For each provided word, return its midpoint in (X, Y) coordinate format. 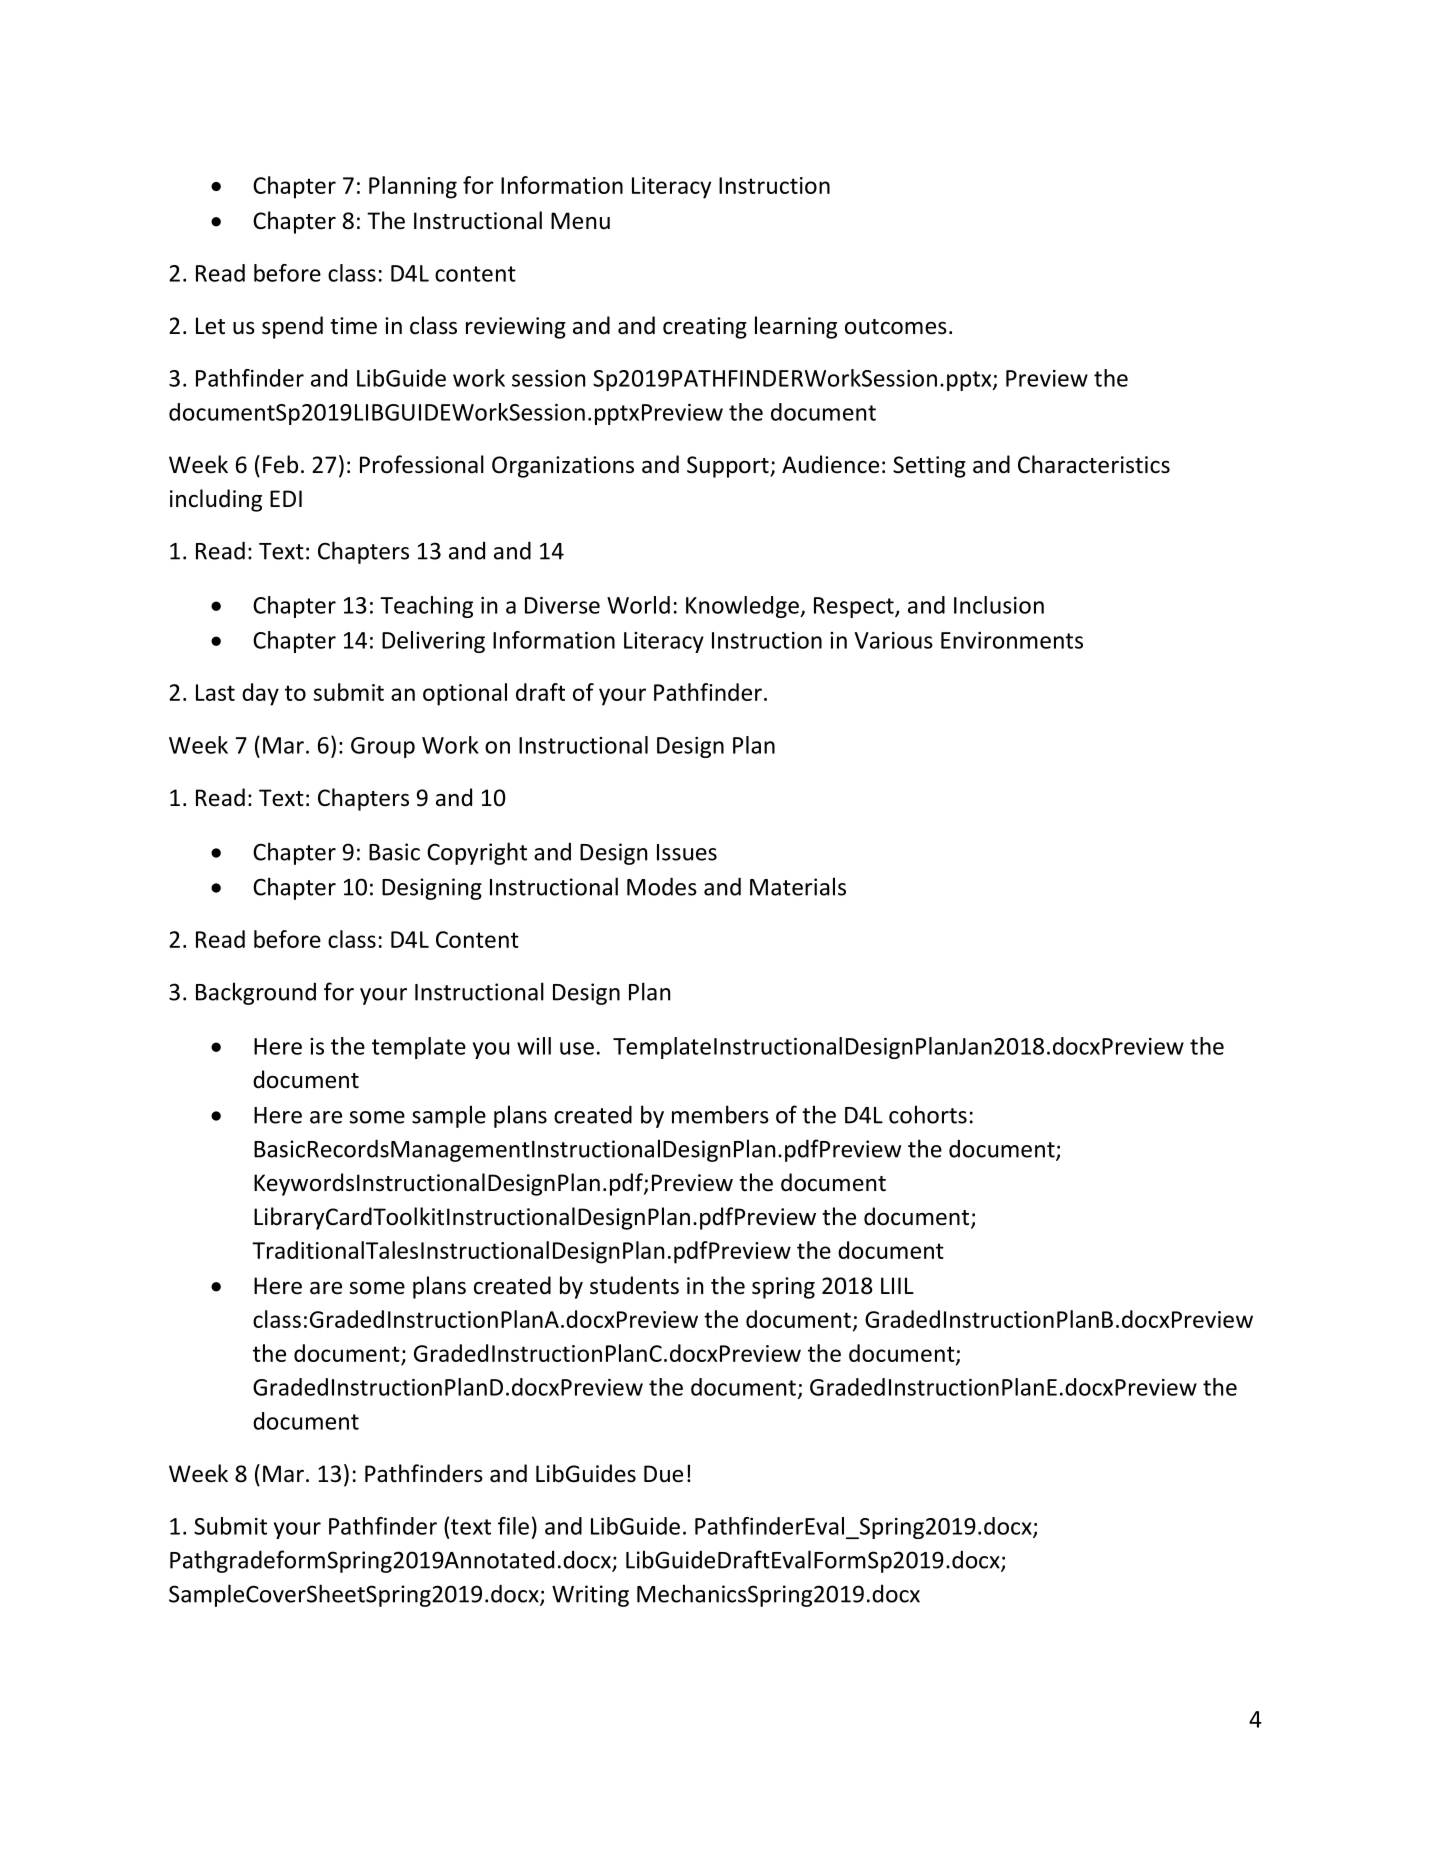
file (513, 1526)
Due (663, 1474)
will (534, 1046)
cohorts (928, 1114)
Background (256, 993)
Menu (580, 221)
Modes (662, 886)
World (638, 605)
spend (292, 327)
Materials (798, 886)
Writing (590, 1596)
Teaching (426, 607)
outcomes (896, 327)
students (634, 1285)
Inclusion (999, 605)
